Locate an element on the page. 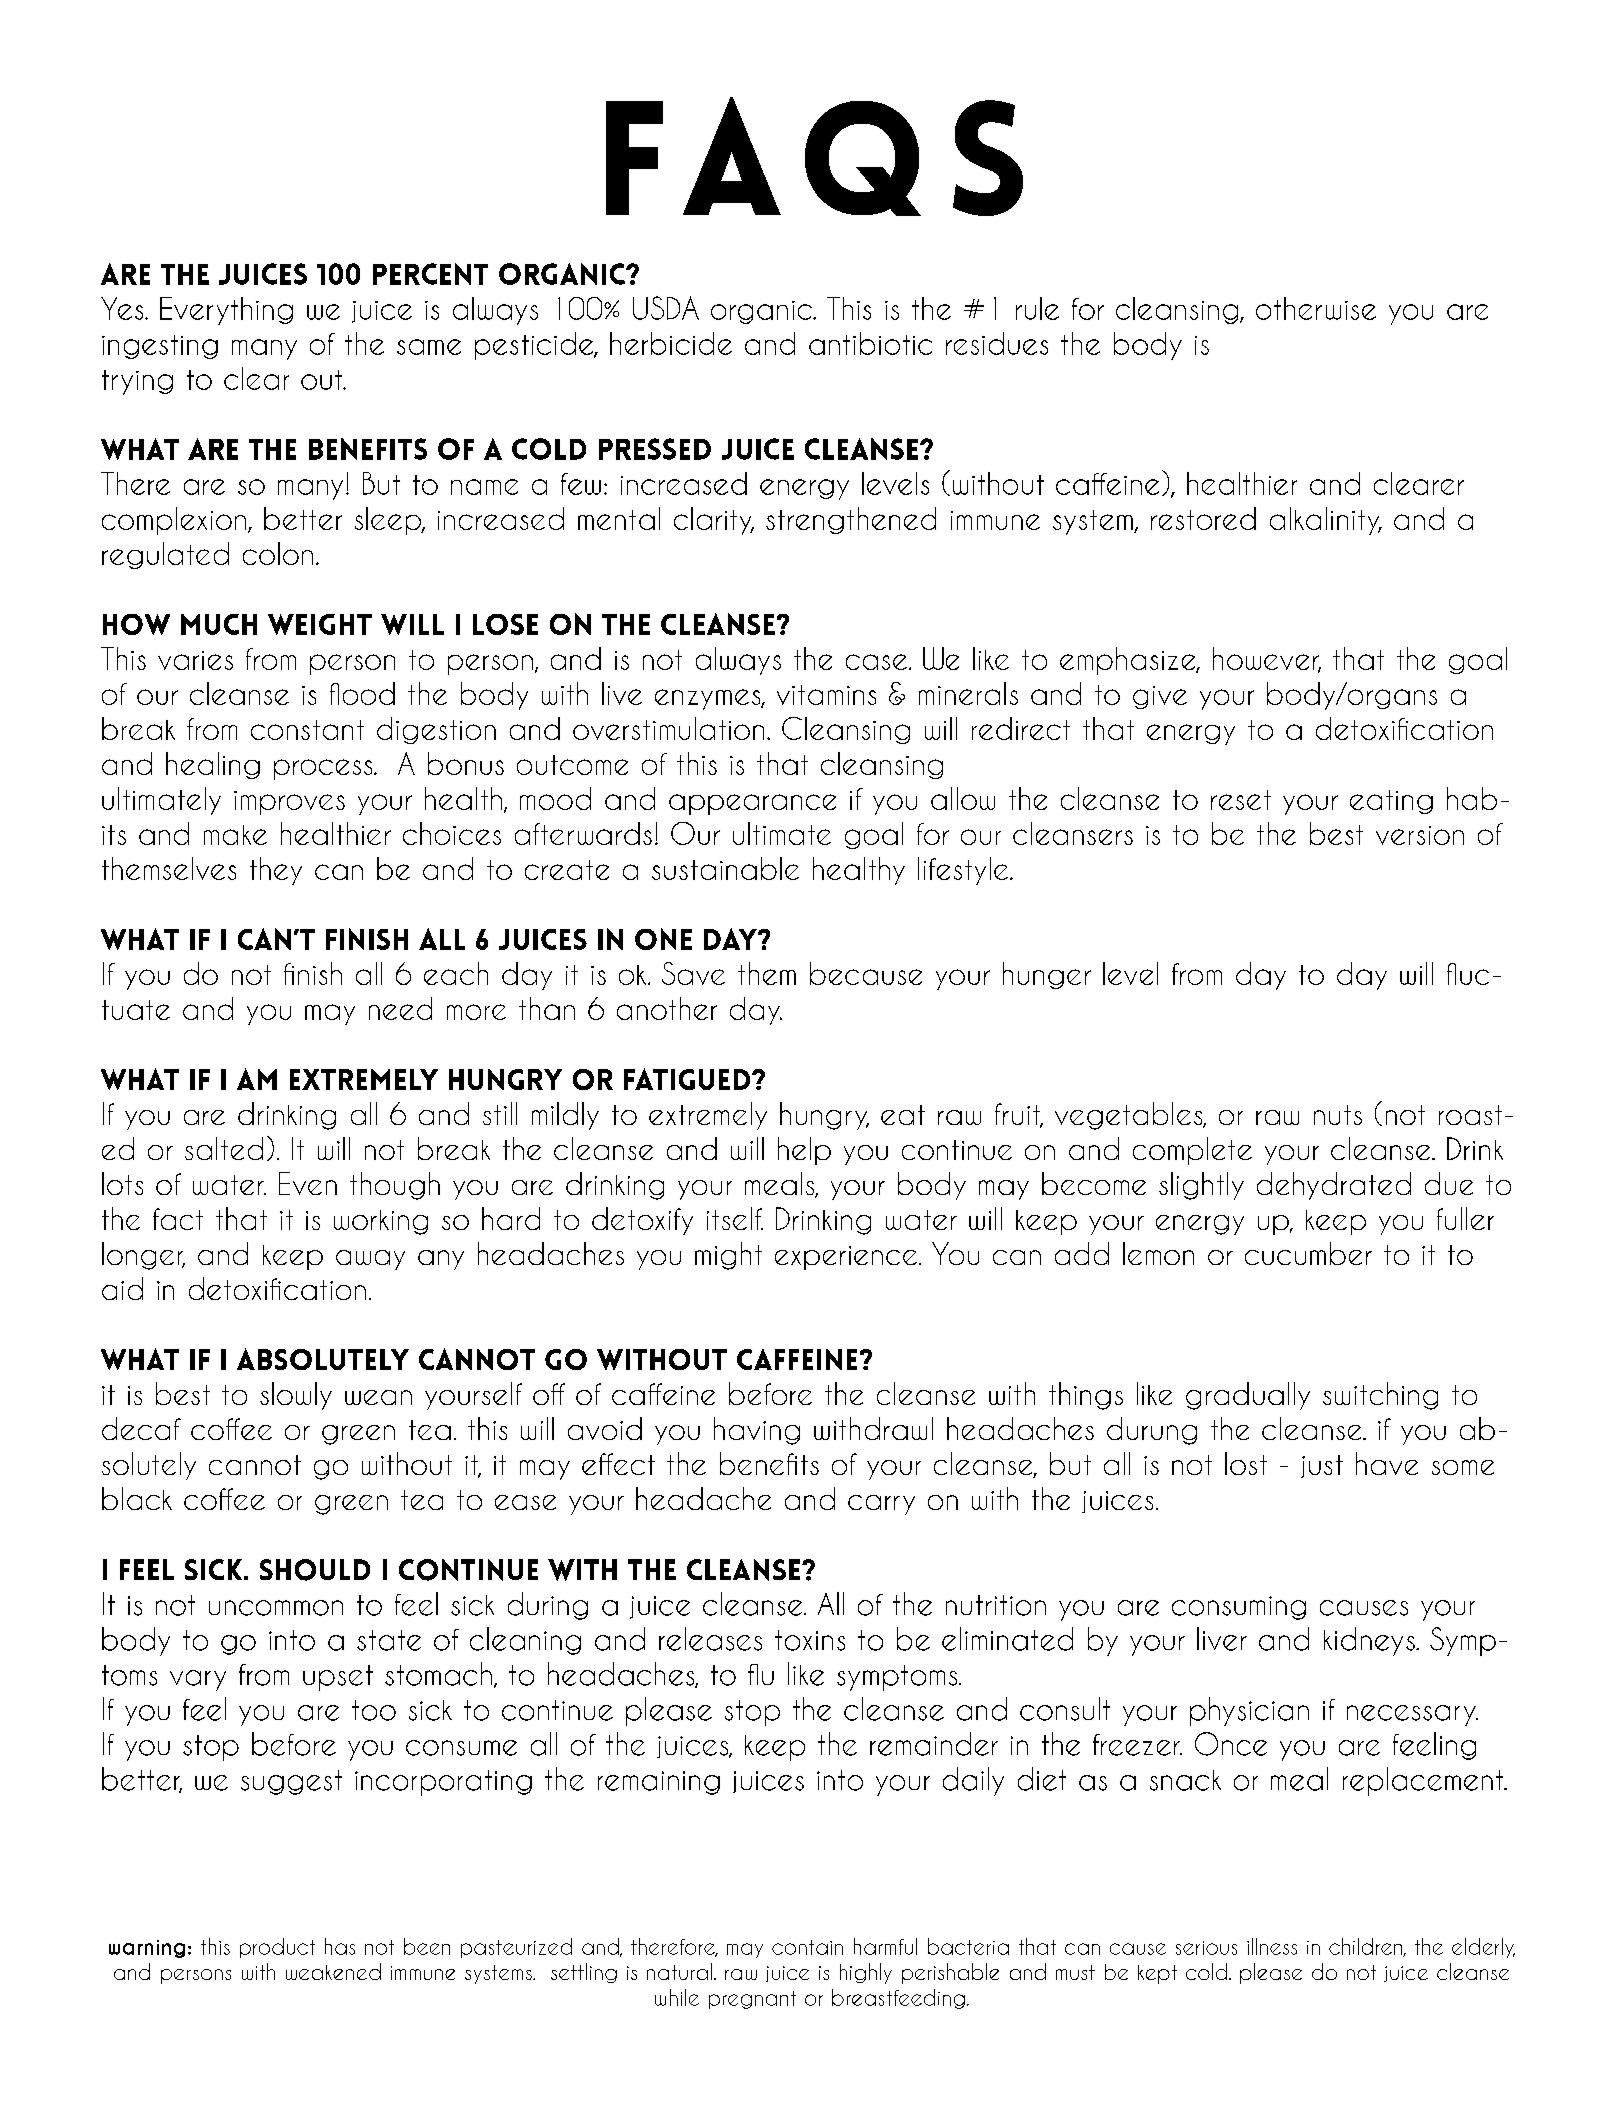 The width and height of the page is (1623, 2101). nuts is located at coordinates (1338, 1115).
